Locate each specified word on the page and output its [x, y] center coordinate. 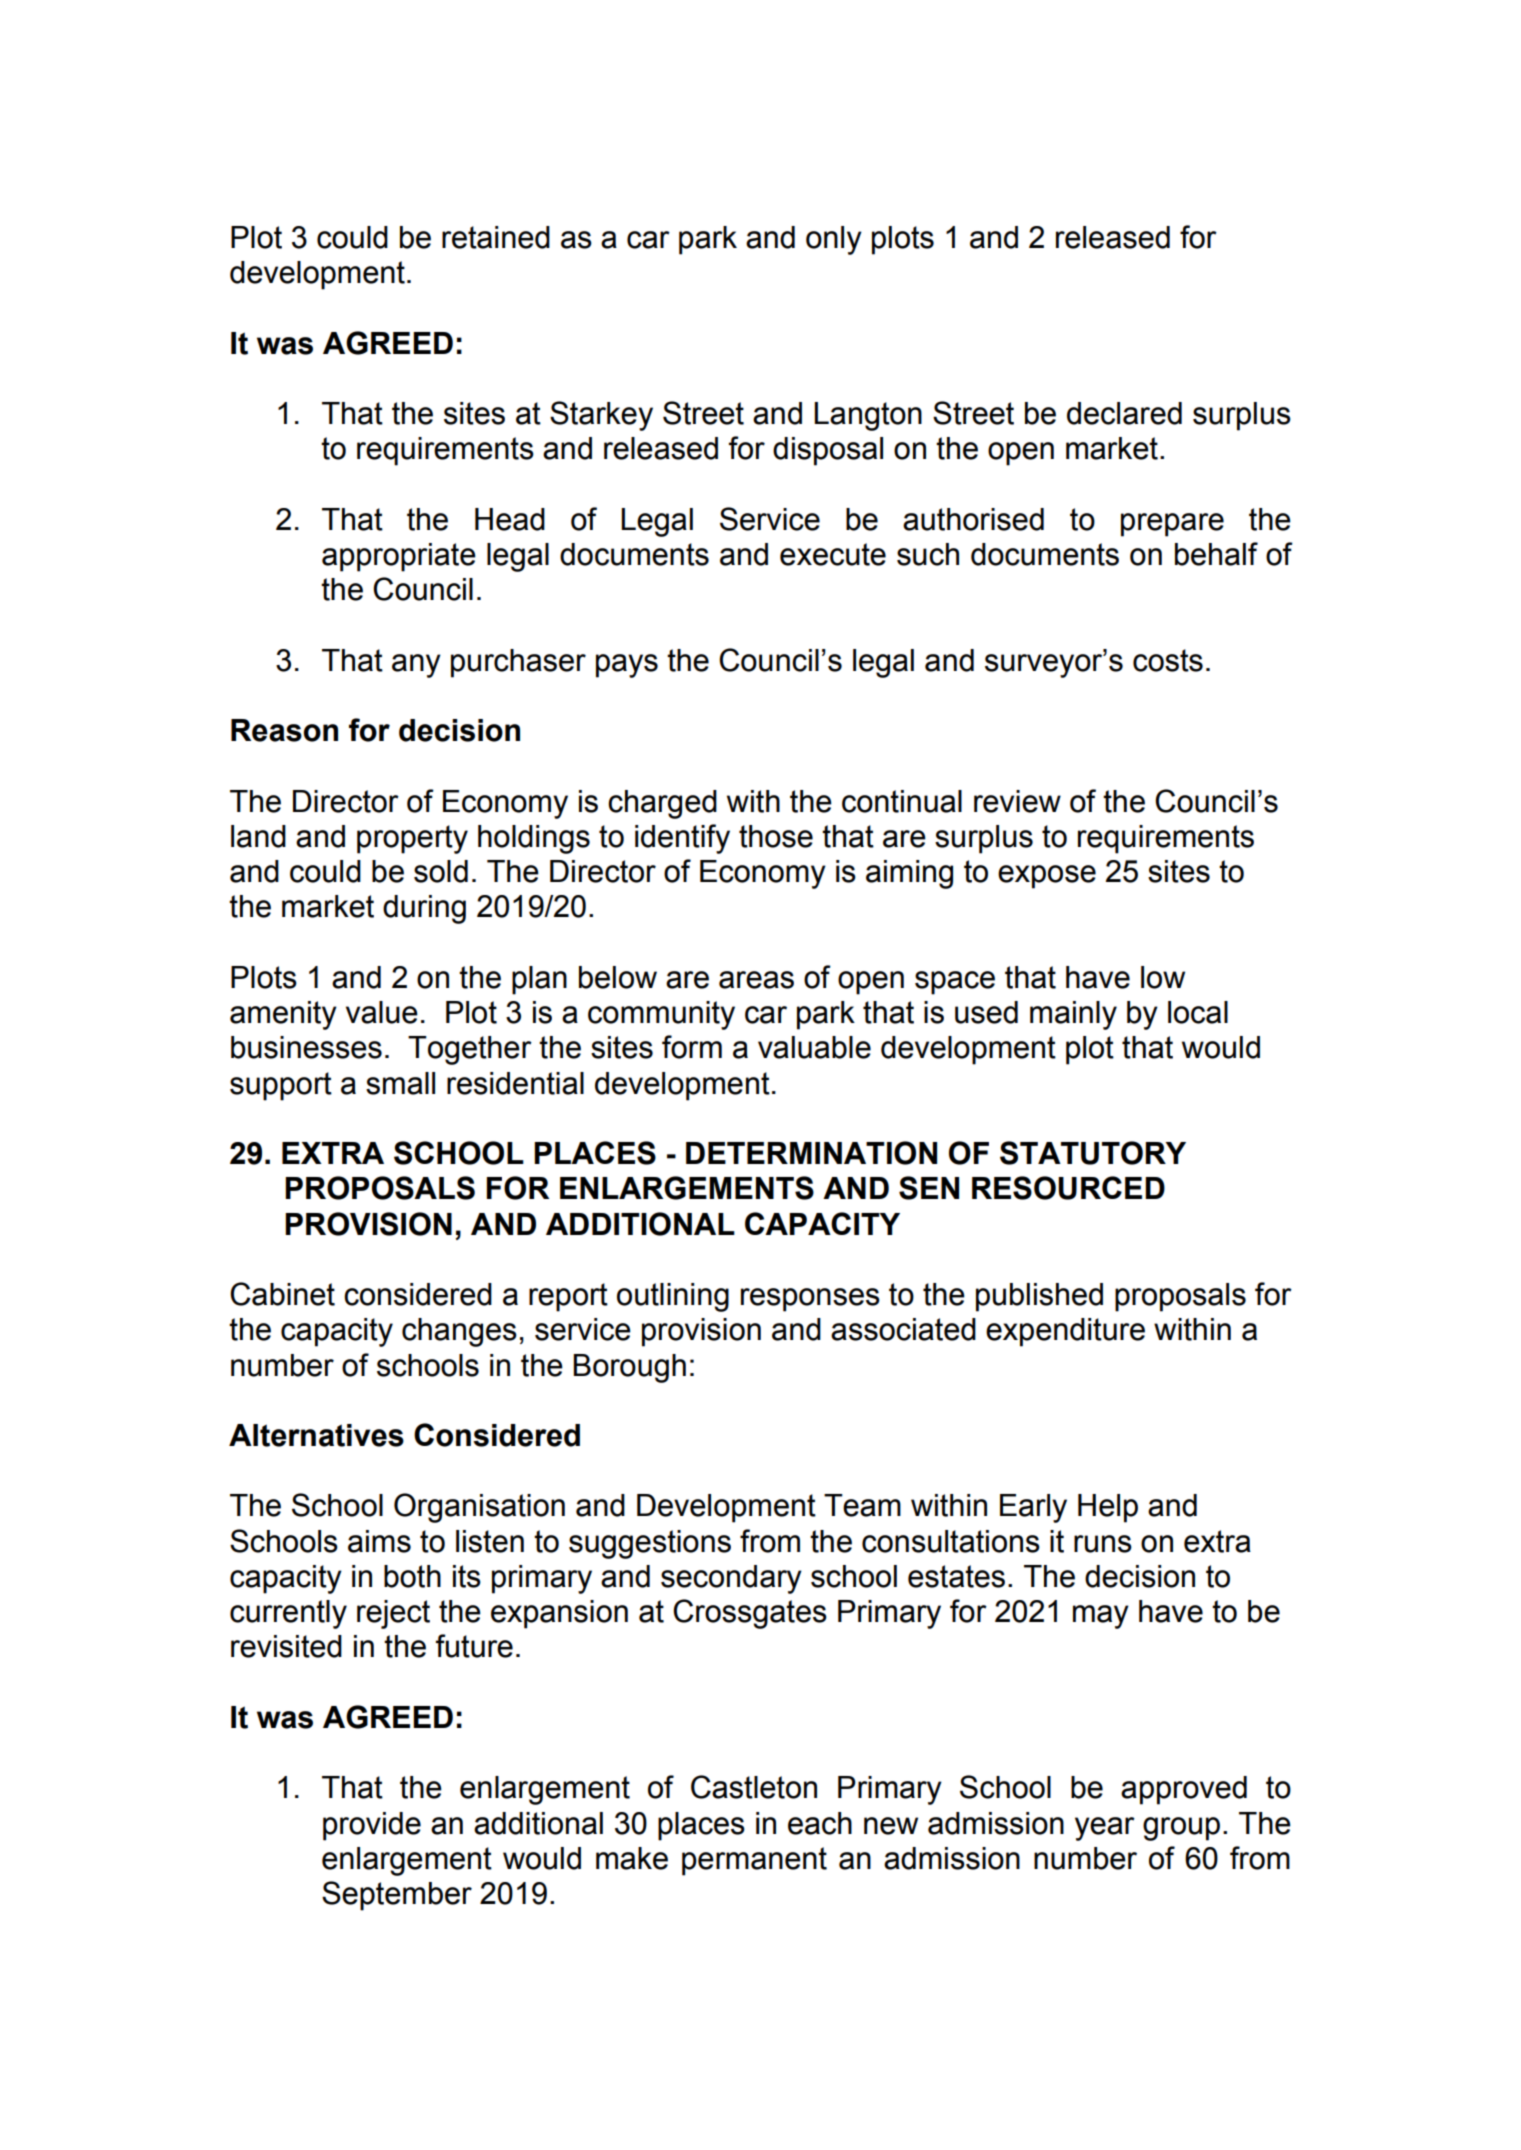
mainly [1073, 1015]
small [400, 1083]
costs [1168, 660]
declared [1124, 413]
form [692, 1047]
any [416, 666]
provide [372, 1826]
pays [627, 666]
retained [496, 237]
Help [1108, 1508]
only [834, 240]
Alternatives [316, 1435]
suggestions [650, 1544]
